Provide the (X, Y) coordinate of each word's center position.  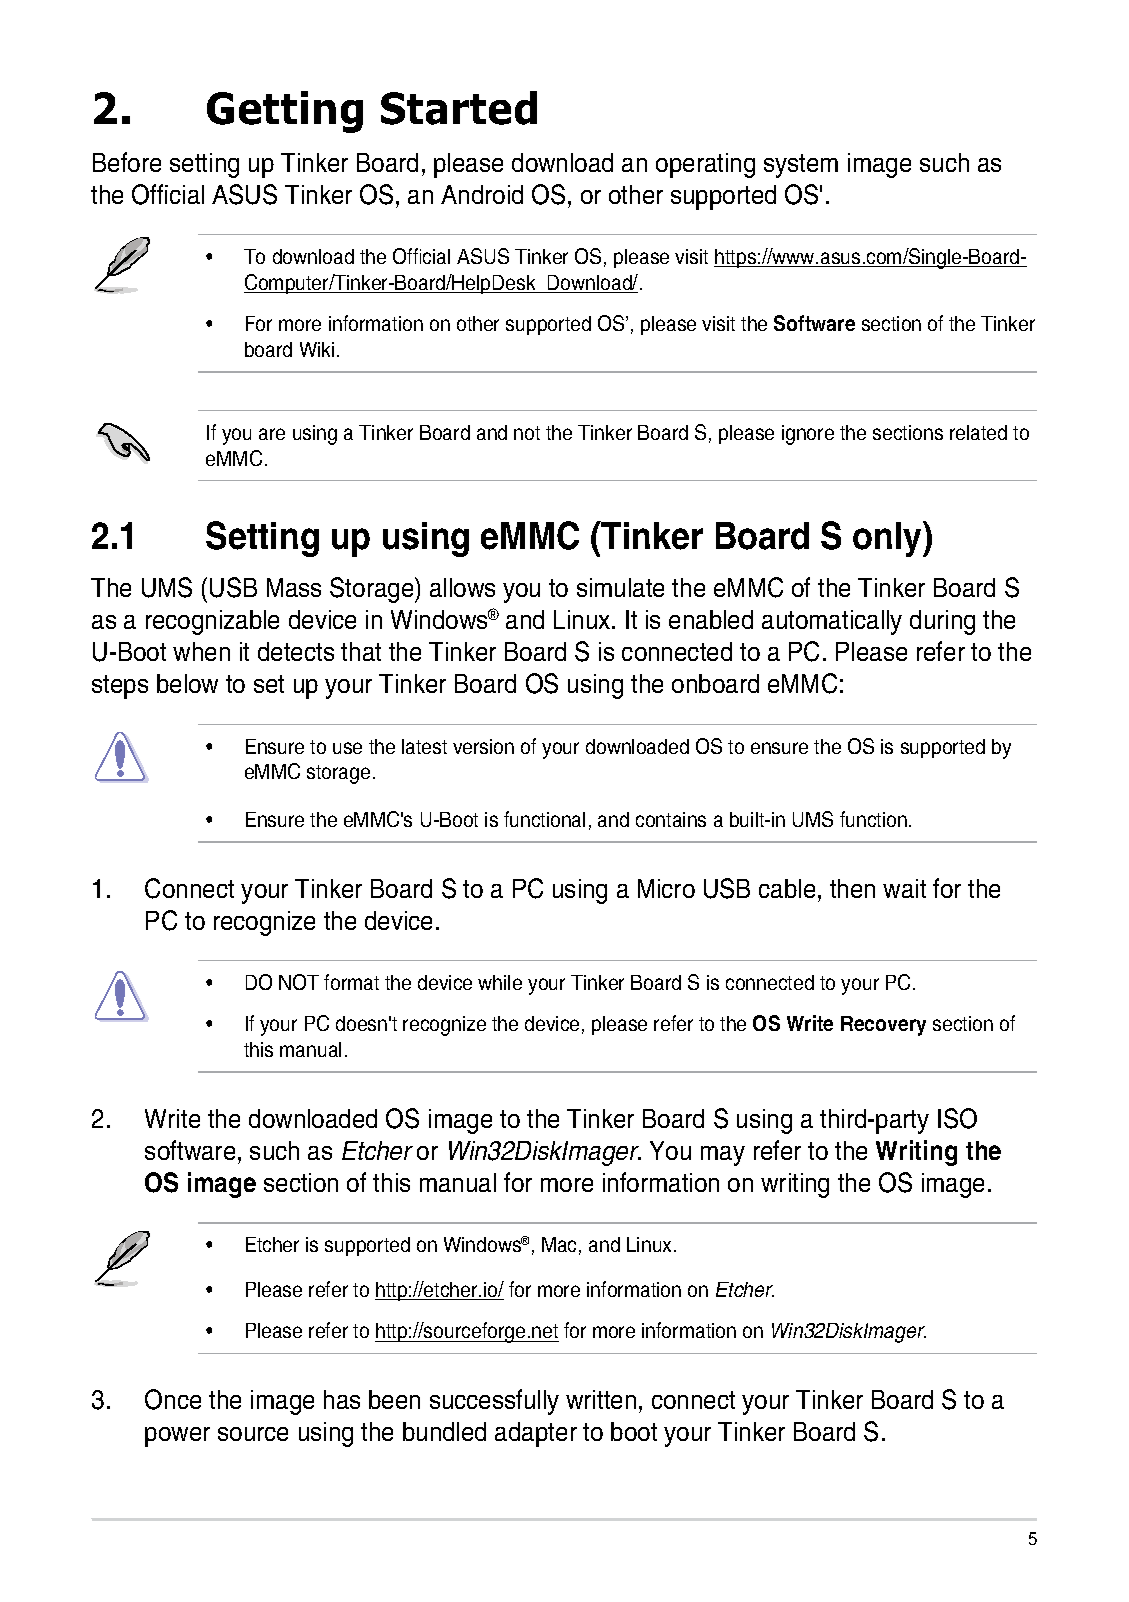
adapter (536, 1434)
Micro (666, 888)
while (500, 982)
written (601, 1399)
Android (482, 194)
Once (173, 1399)
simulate (620, 587)
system (801, 166)
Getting (285, 112)
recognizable (212, 622)
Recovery (883, 1026)
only (888, 539)
